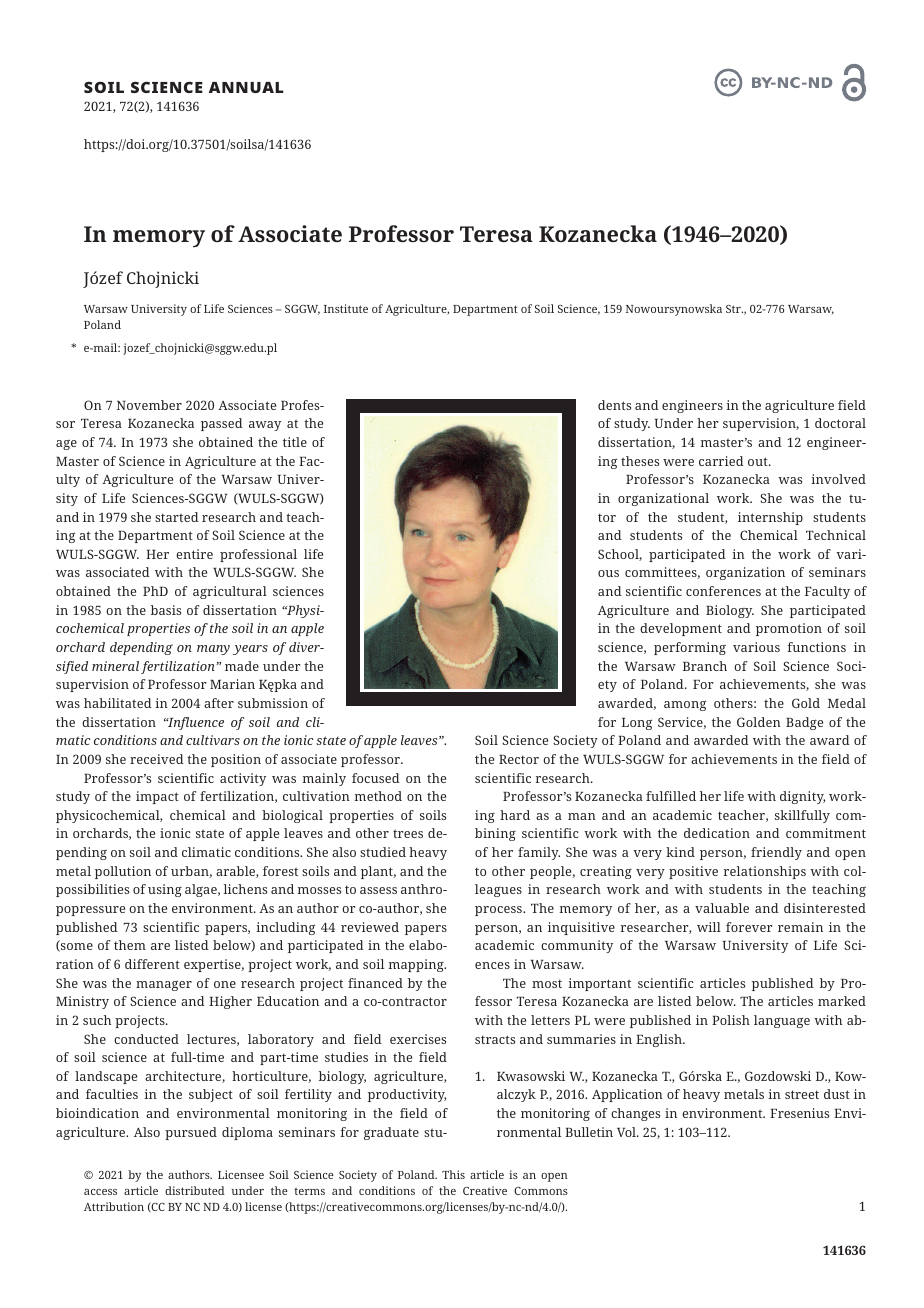 The image size is (924, 1308). I want to click on ANNUAL, so click(246, 87).
